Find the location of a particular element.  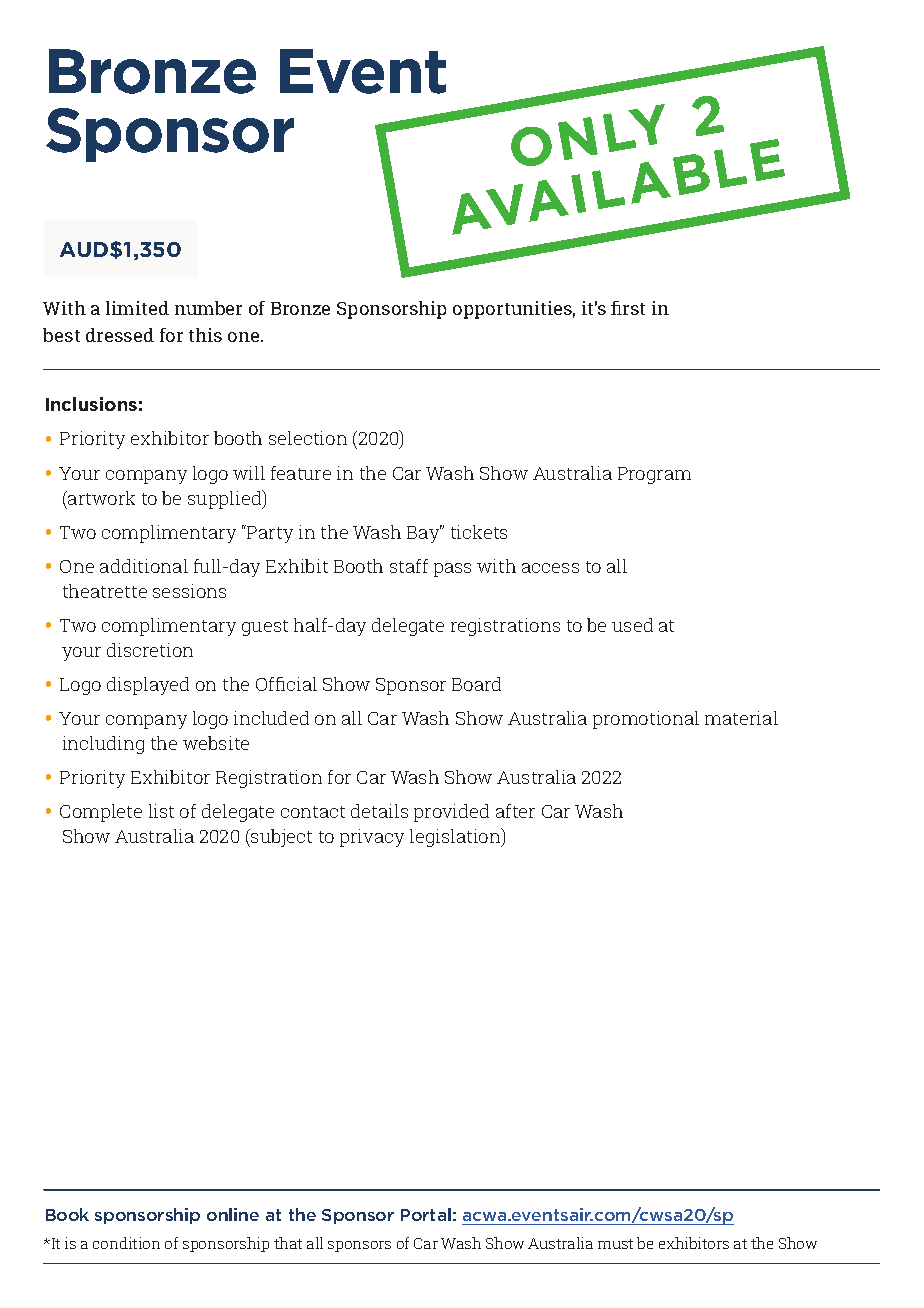

first is located at coordinates (628, 308).
